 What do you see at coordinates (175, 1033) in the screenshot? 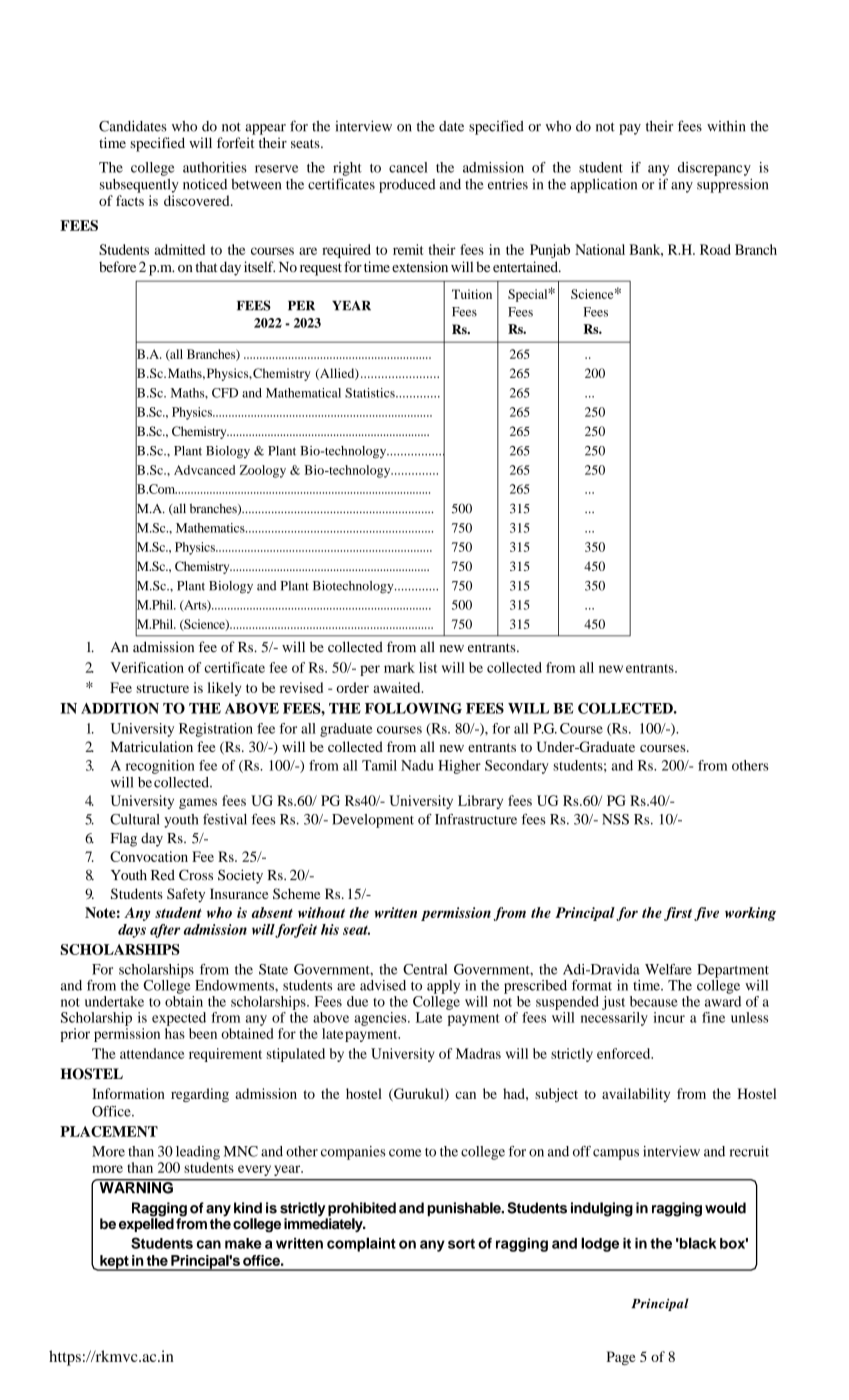
I see `has` at bounding box center [175, 1033].
